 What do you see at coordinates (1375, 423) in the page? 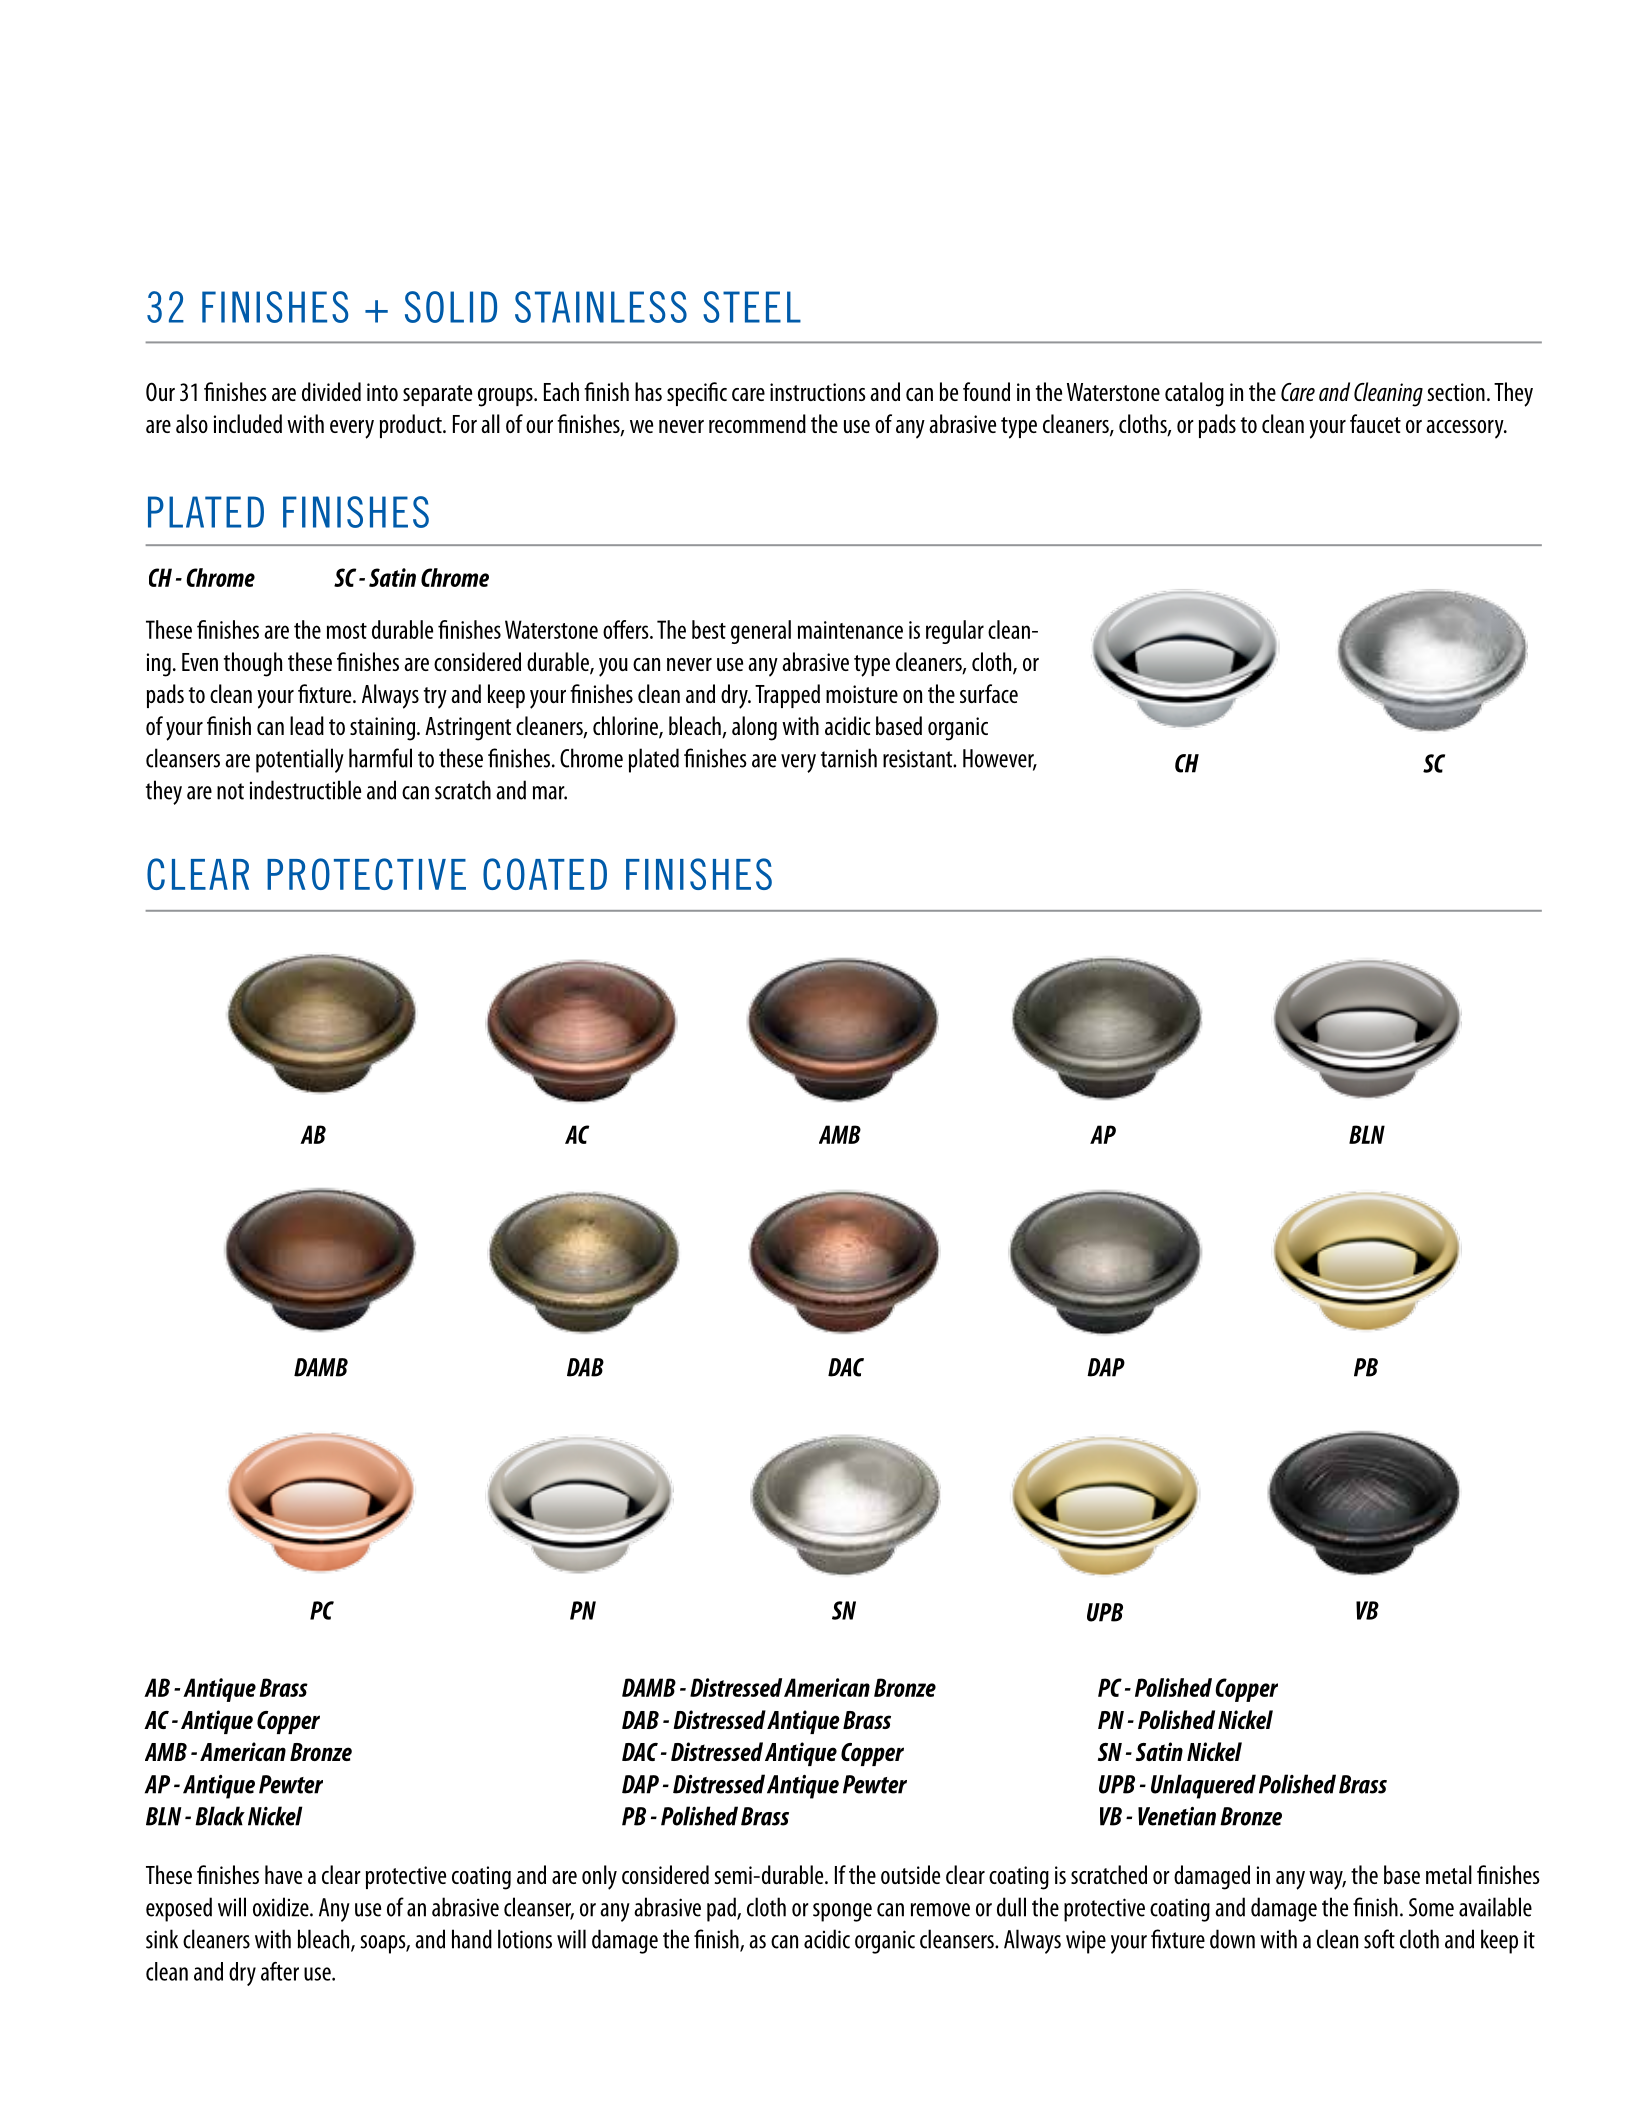
I see `faucet` at bounding box center [1375, 423].
